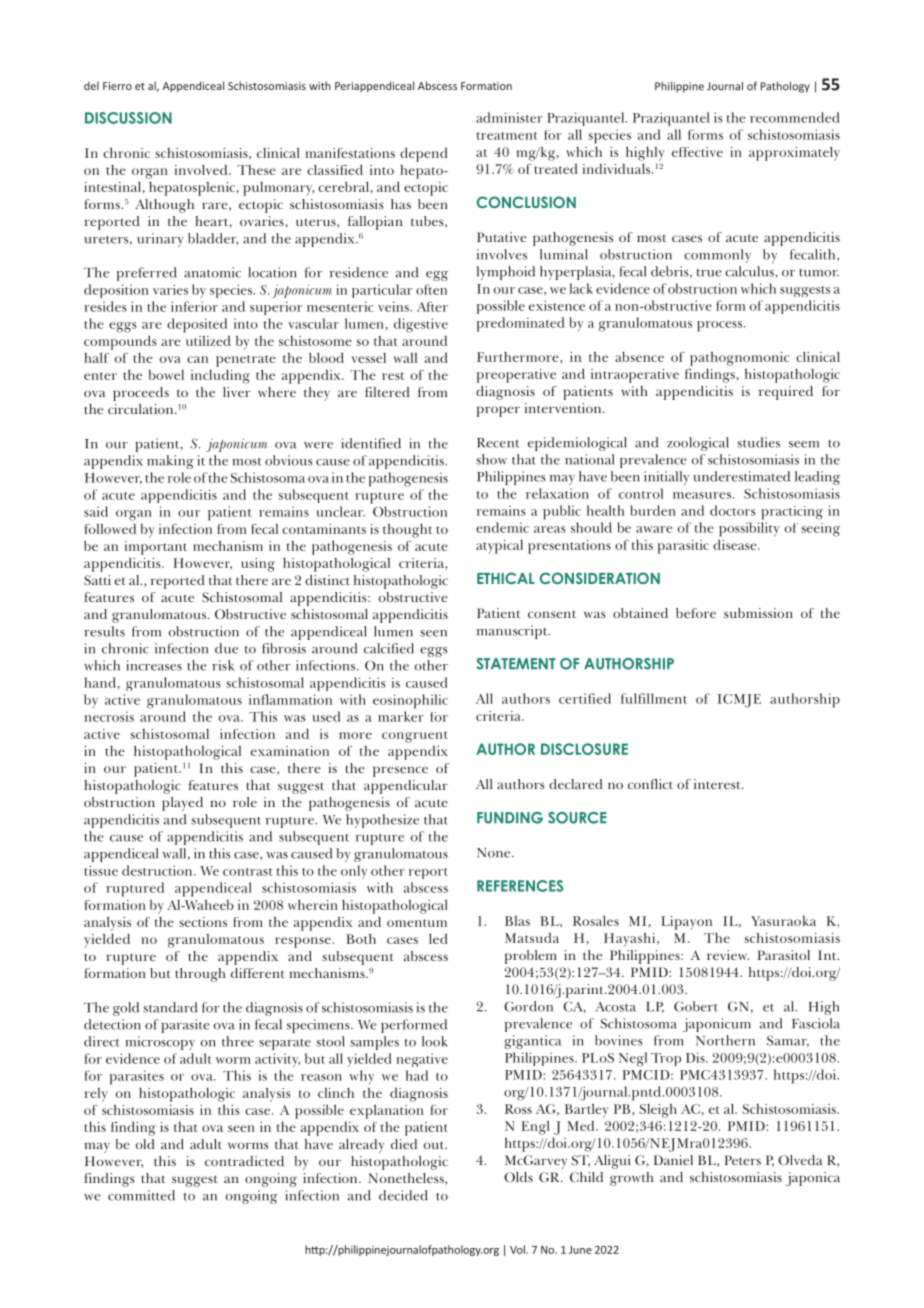  Describe the element at coordinates (758, 613) in the screenshot. I see `submission` at that location.
